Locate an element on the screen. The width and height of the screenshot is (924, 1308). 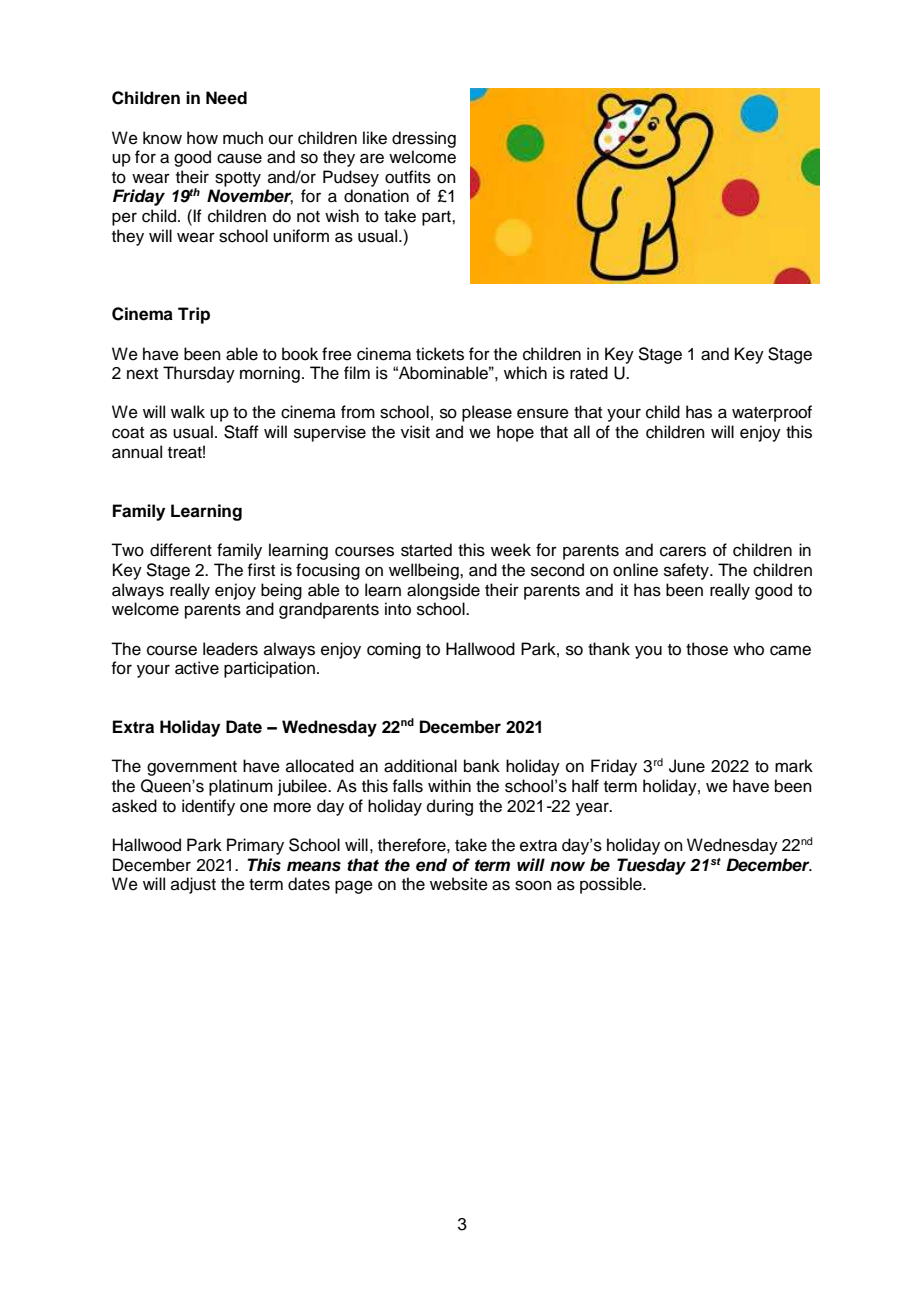
how is located at coordinates (202, 138).
